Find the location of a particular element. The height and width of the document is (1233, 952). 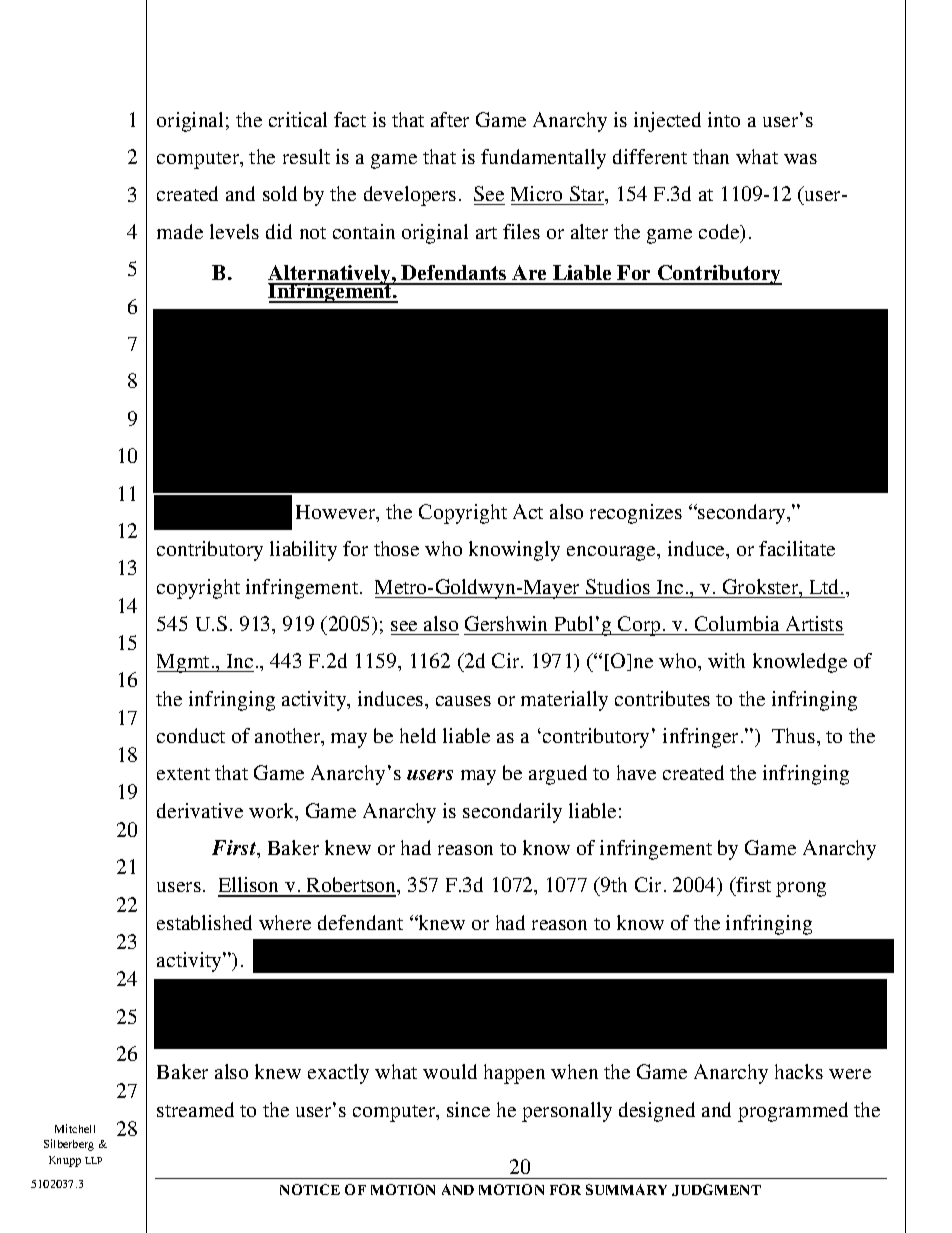

was is located at coordinates (800, 159).
